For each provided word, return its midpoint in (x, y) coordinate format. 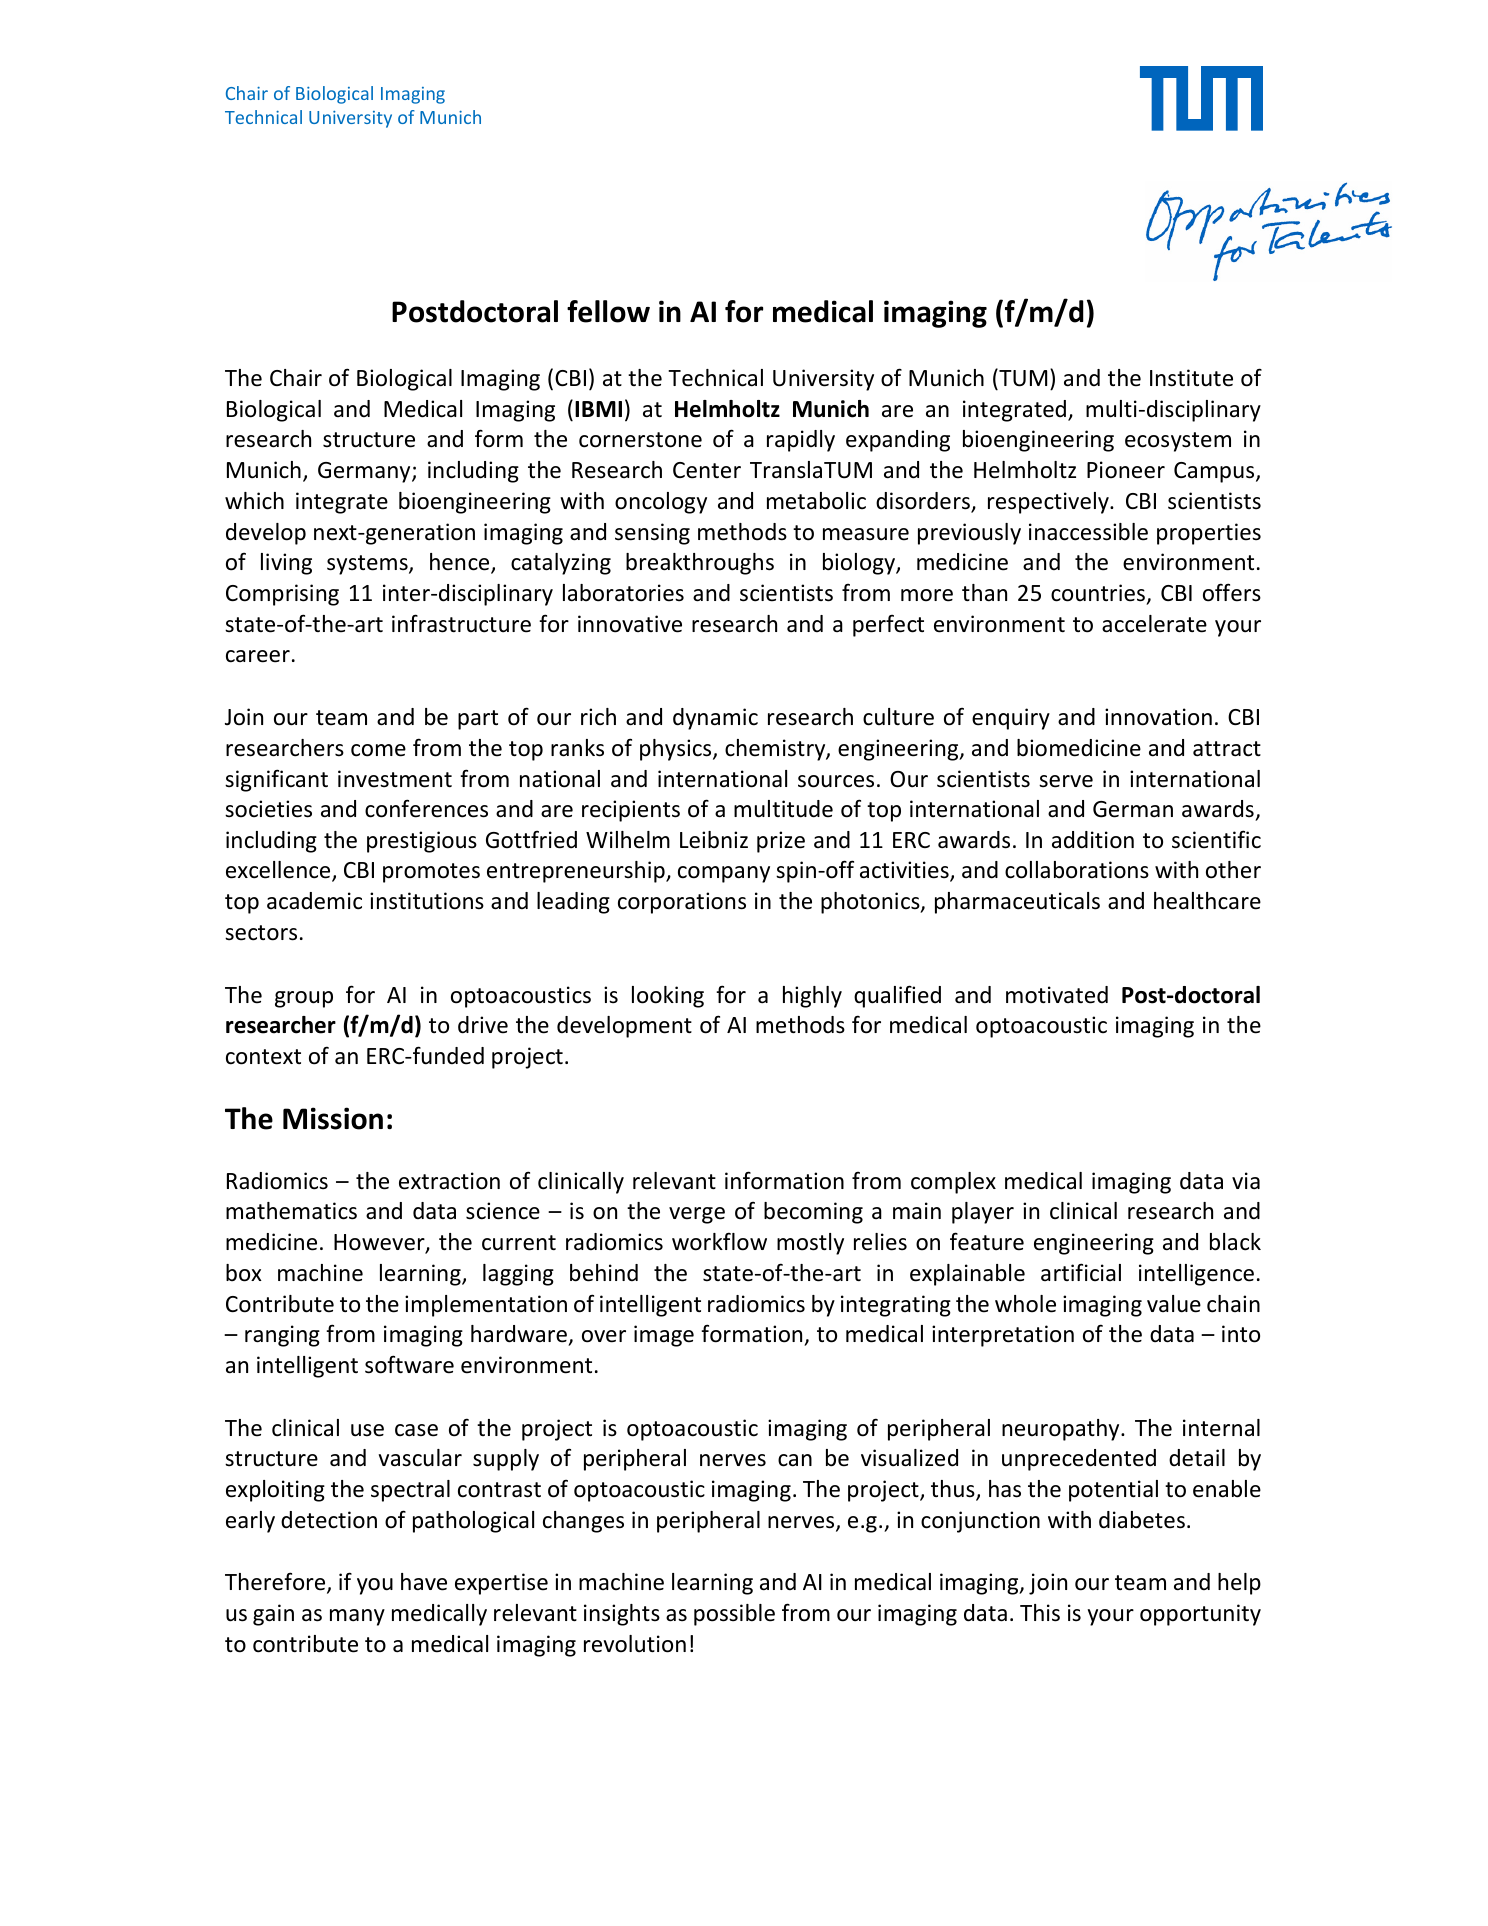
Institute (1191, 378)
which (254, 501)
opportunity (1200, 1615)
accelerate (1154, 624)
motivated (1057, 995)
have (424, 1582)
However (380, 1243)
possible (734, 1615)
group (304, 999)
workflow (719, 1241)
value (1174, 1304)
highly (812, 997)
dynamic (715, 719)
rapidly (801, 441)
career (258, 656)
